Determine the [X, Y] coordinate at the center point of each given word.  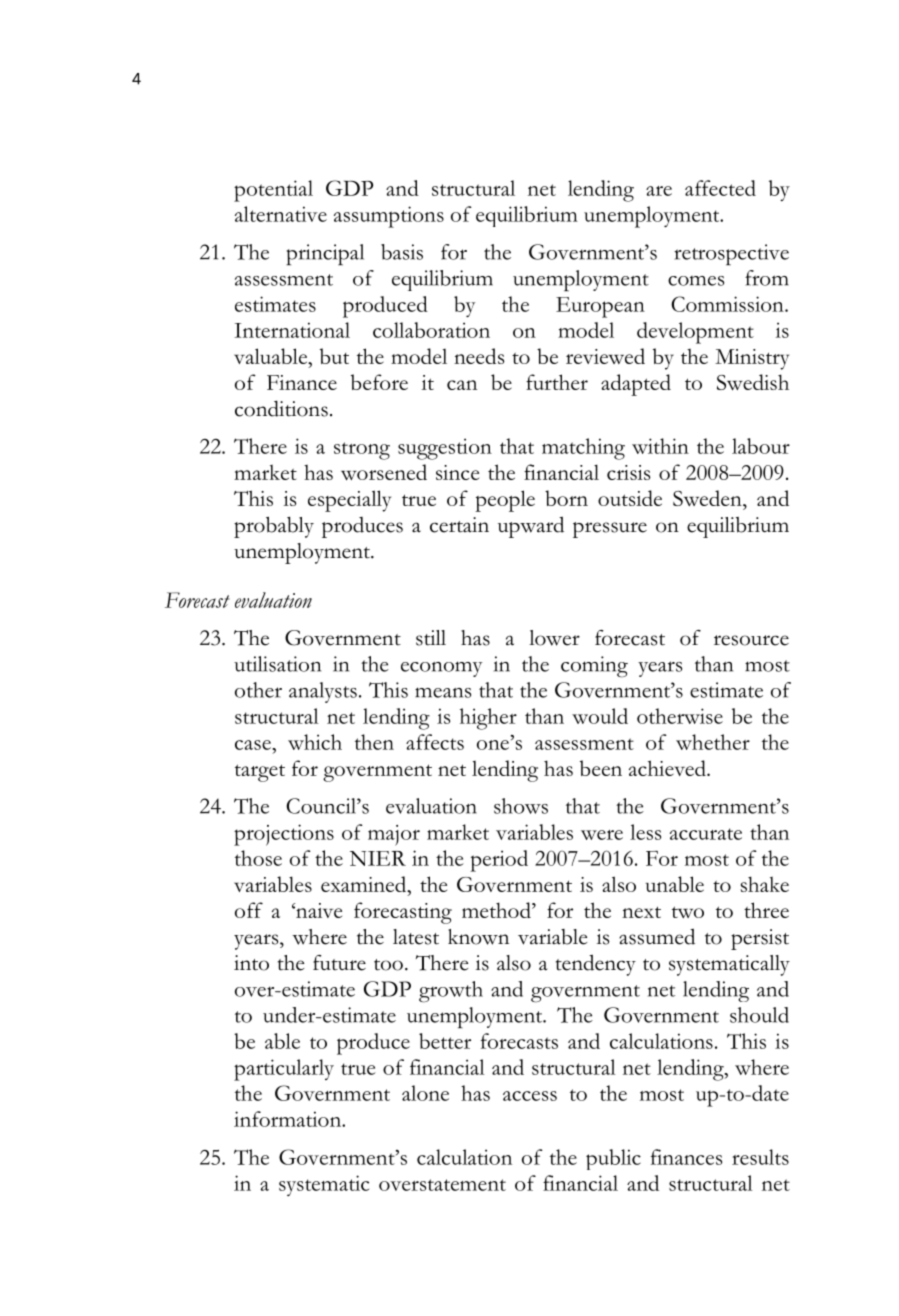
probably [274, 527]
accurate [706, 834]
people [505, 501]
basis [402, 252]
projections [284, 835]
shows [521, 806]
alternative [281, 214]
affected [720, 188]
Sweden [708, 498]
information [289, 1119]
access [530, 1096]
